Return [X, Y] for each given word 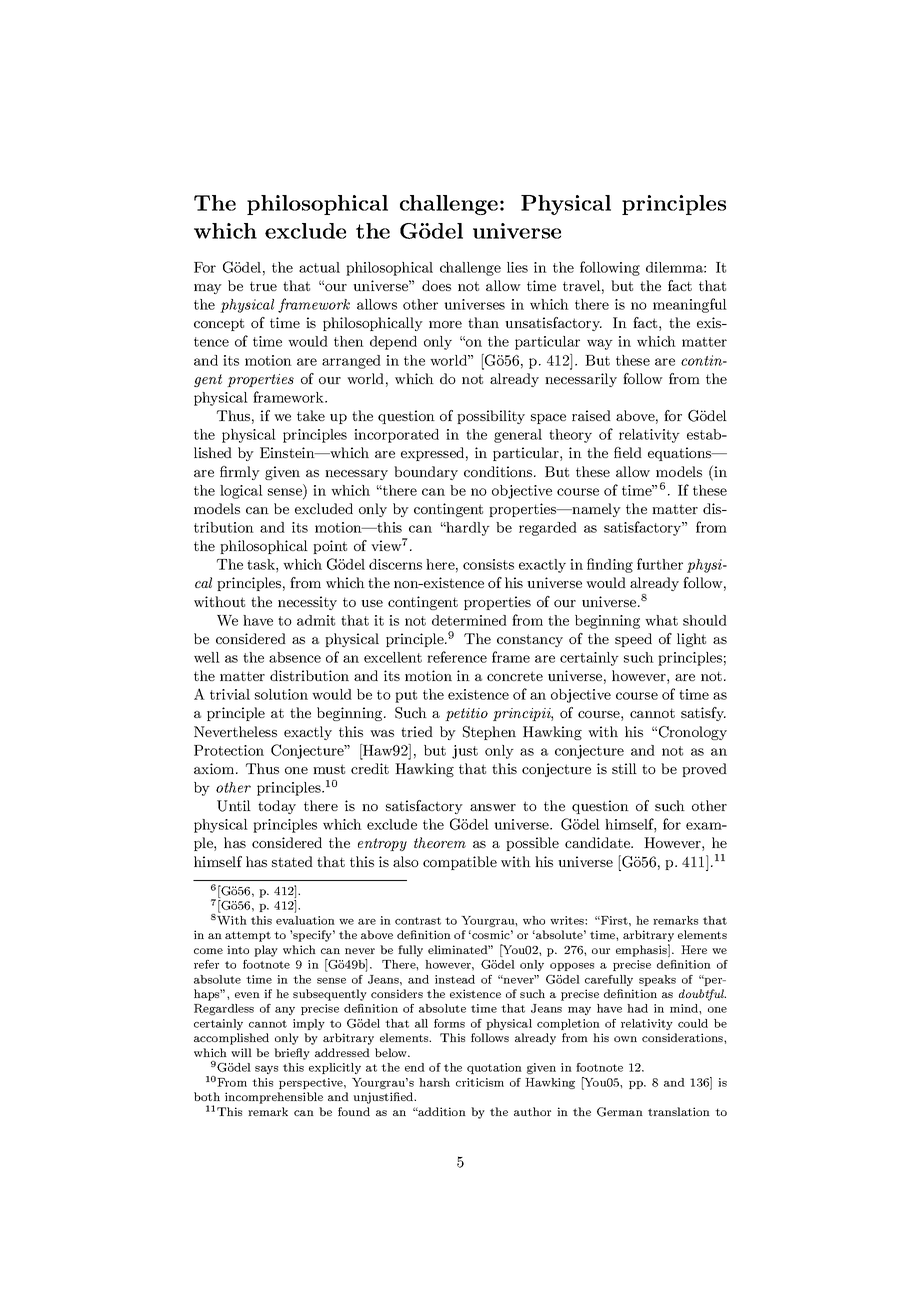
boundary [426, 473]
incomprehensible [274, 1098]
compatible [460, 863]
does [436, 285]
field [628, 452]
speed [633, 640]
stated [292, 861]
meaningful [690, 305]
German [620, 1112]
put [406, 696]
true [263, 286]
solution [281, 694]
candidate [598, 842]
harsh [434, 1082]
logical [241, 492]
